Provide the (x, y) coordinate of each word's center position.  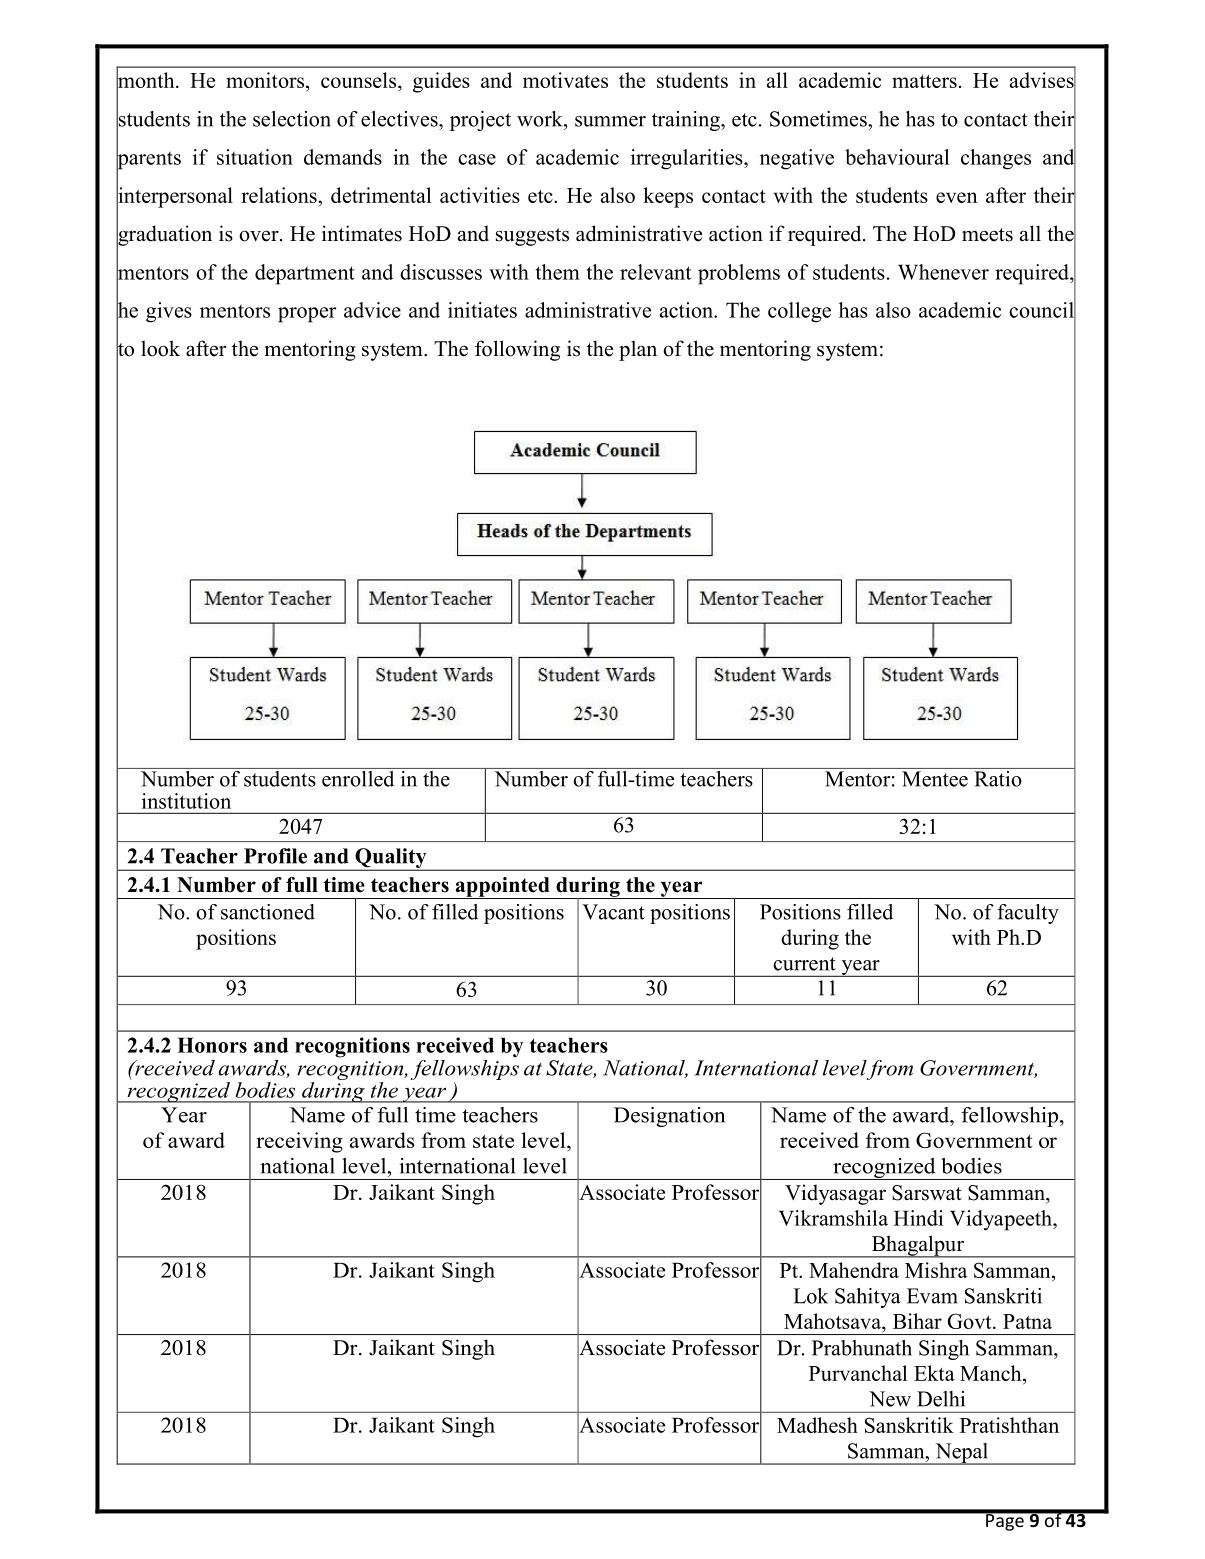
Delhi (941, 1399)
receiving (299, 1142)
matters (924, 81)
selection (292, 119)
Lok (810, 1296)
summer (610, 121)
